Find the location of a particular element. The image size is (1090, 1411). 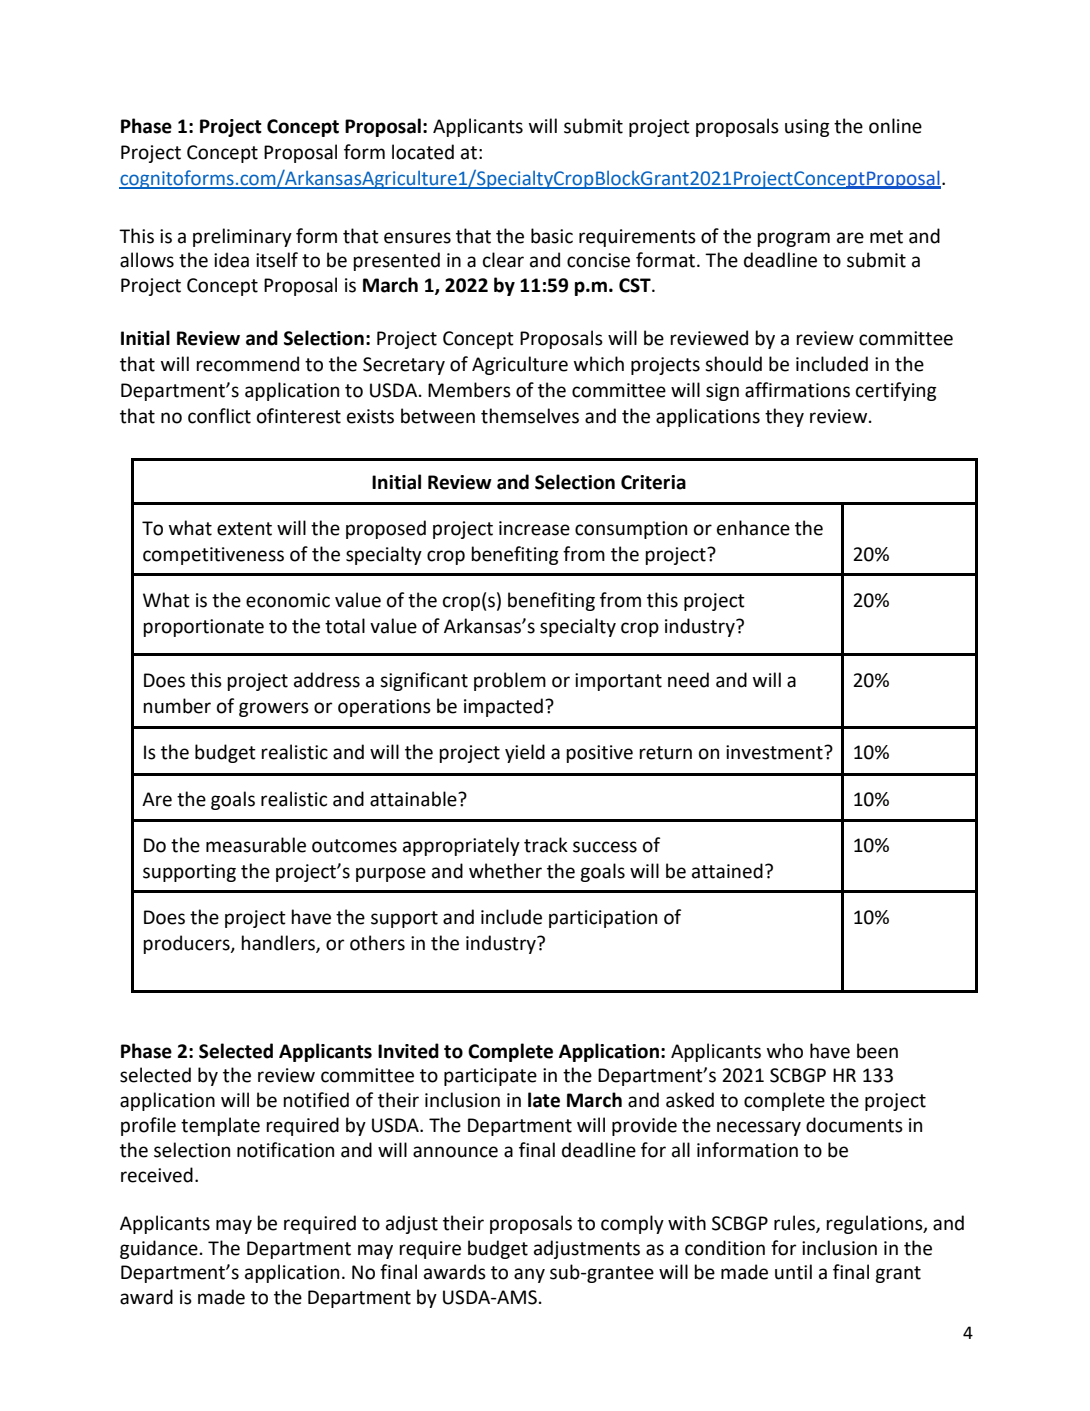

rules is located at coordinates (795, 1223).
